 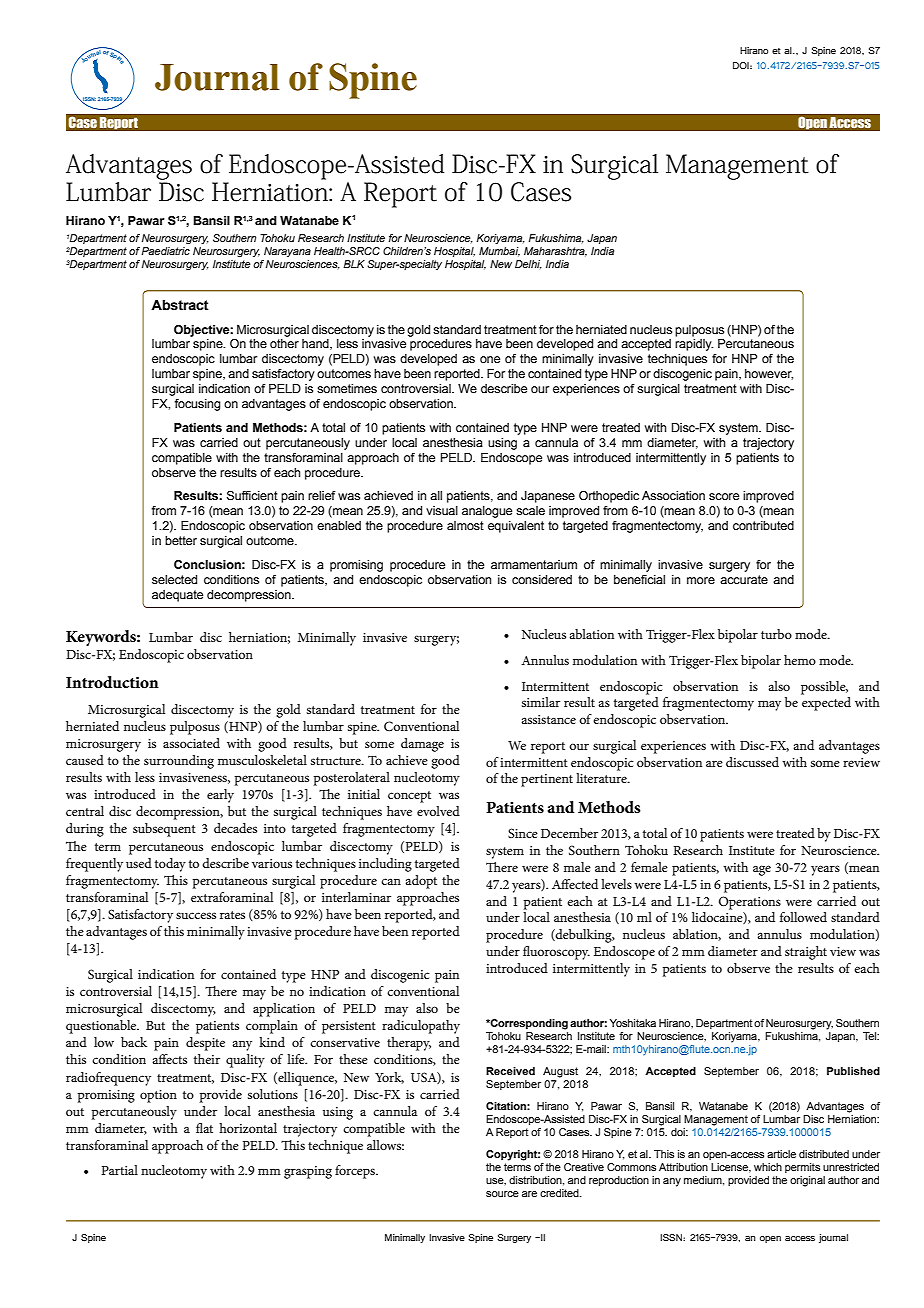 I want to click on Partial, so click(x=119, y=1170).
